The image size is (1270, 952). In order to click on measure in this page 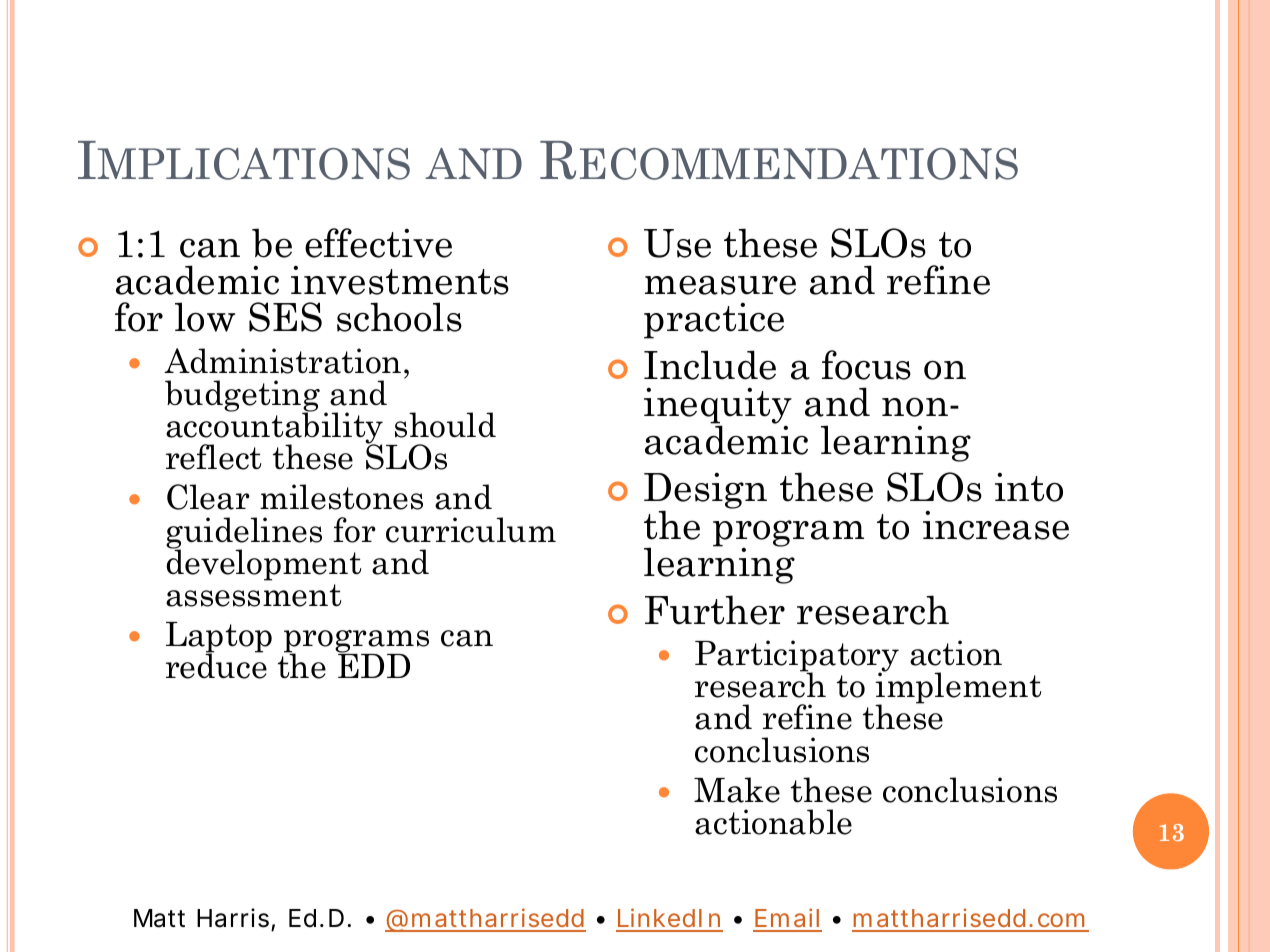, I will do `click(720, 285)`.
